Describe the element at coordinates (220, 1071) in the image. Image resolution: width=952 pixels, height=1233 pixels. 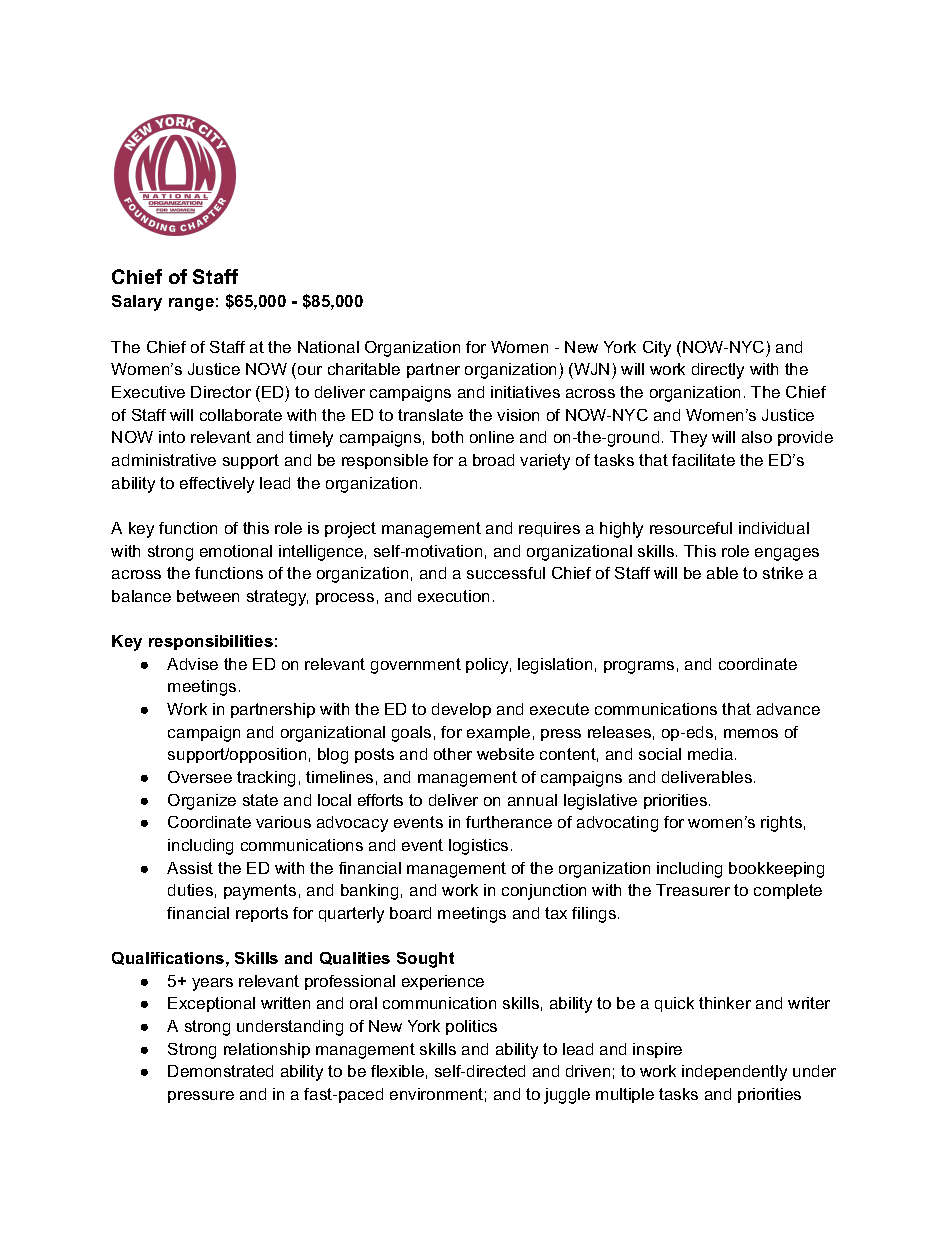
I see `Demonstrated` at that location.
